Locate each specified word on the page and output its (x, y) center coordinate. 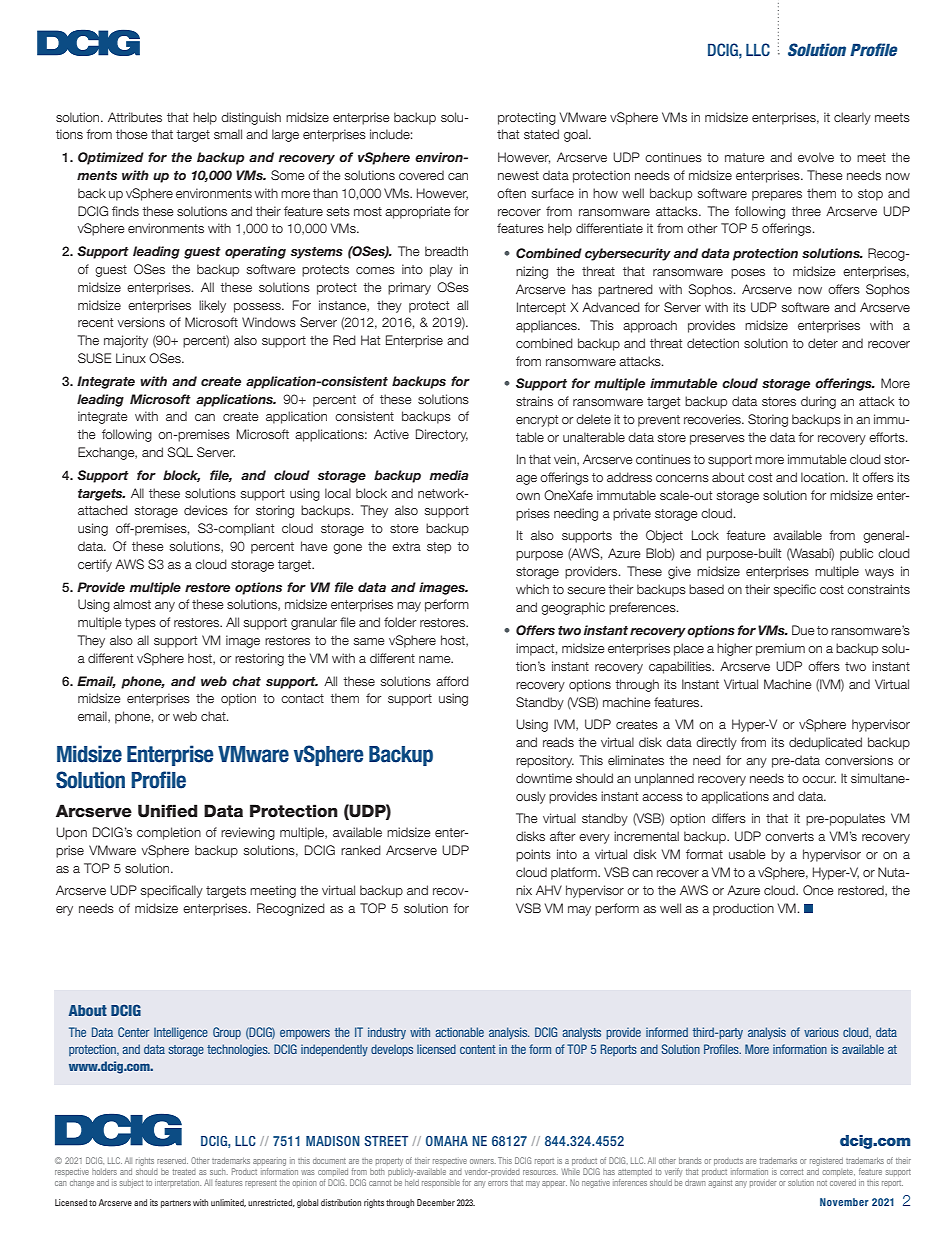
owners (483, 1161)
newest (518, 175)
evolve (816, 157)
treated (184, 1172)
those (132, 134)
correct (791, 1172)
